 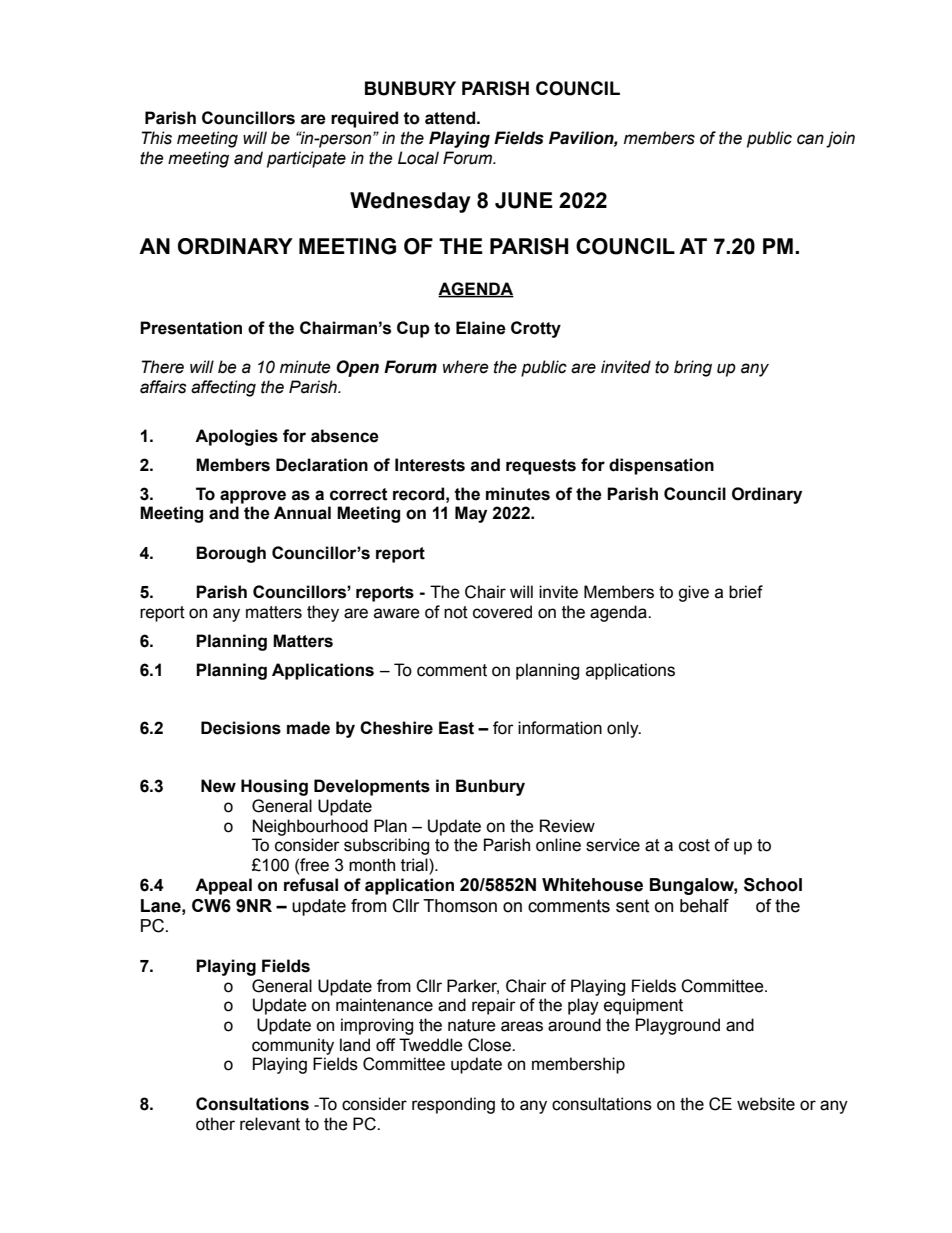 I want to click on other, so click(x=215, y=1124).
